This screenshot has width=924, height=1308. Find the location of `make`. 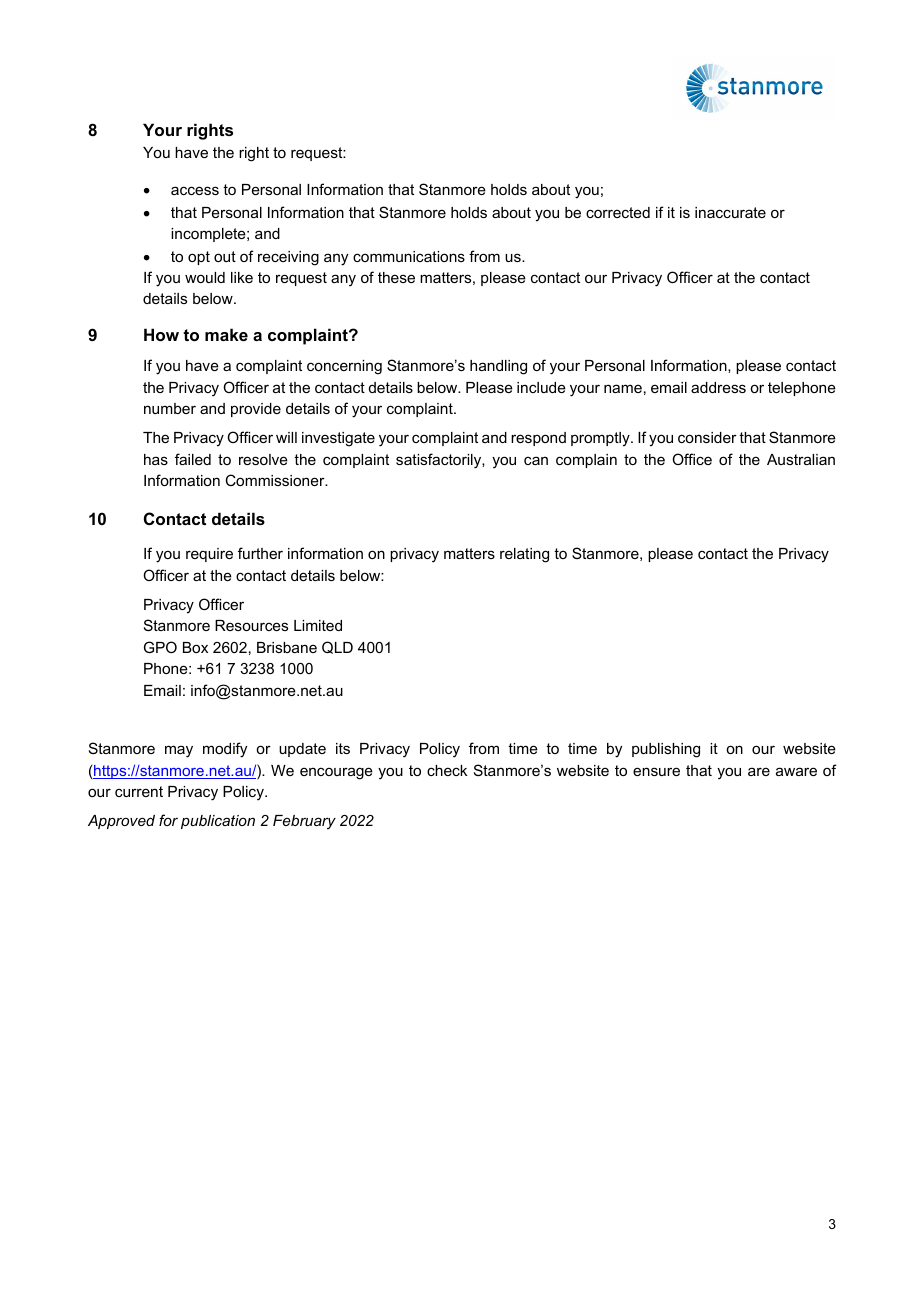

make is located at coordinates (226, 334).
